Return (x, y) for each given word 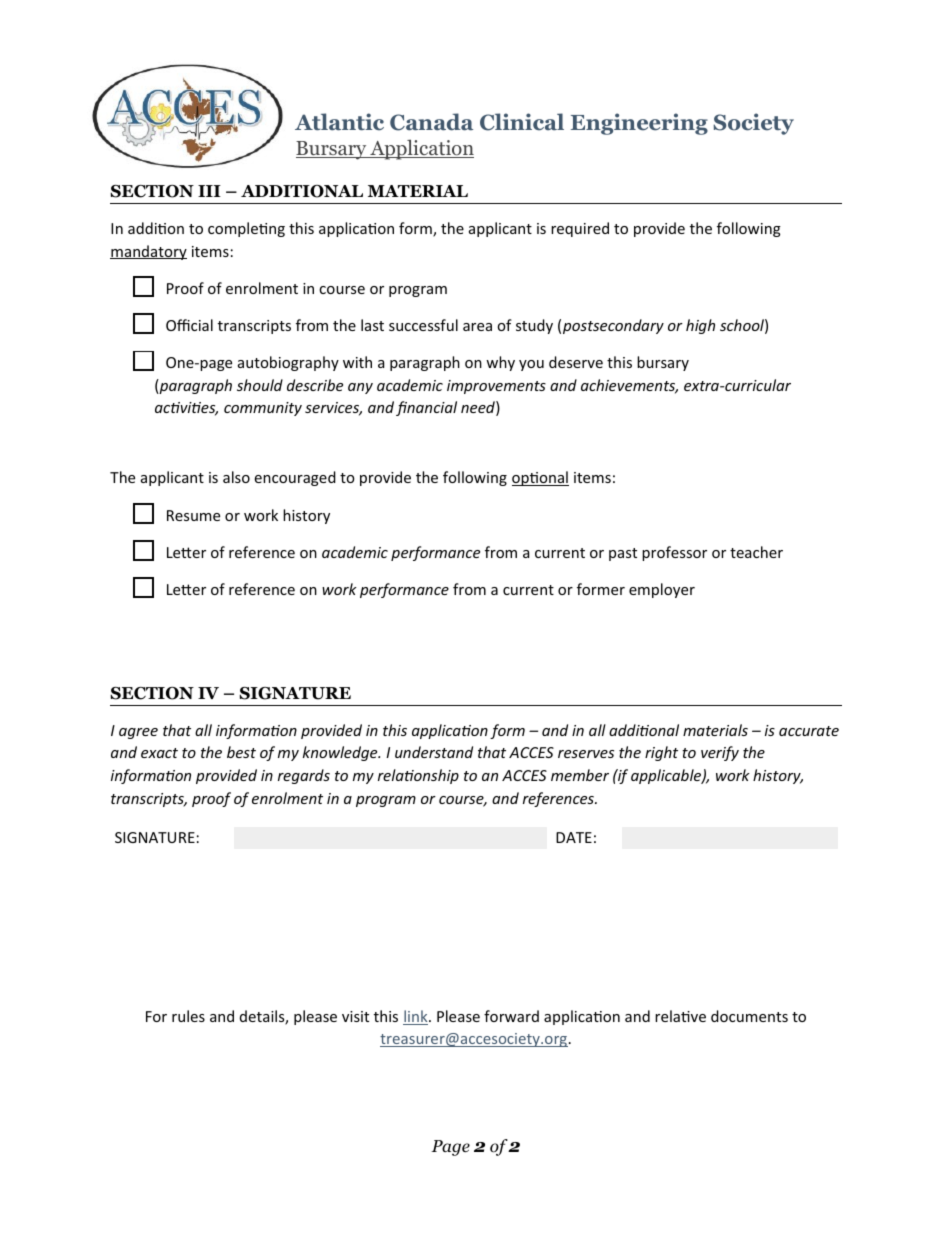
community (263, 409)
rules (188, 1016)
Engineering (639, 124)
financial (426, 408)
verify (720, 753)
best (241, 752)
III (209, 191)
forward (511, 1016)
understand (434, 752)
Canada (431, 122)
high (700, 326)
